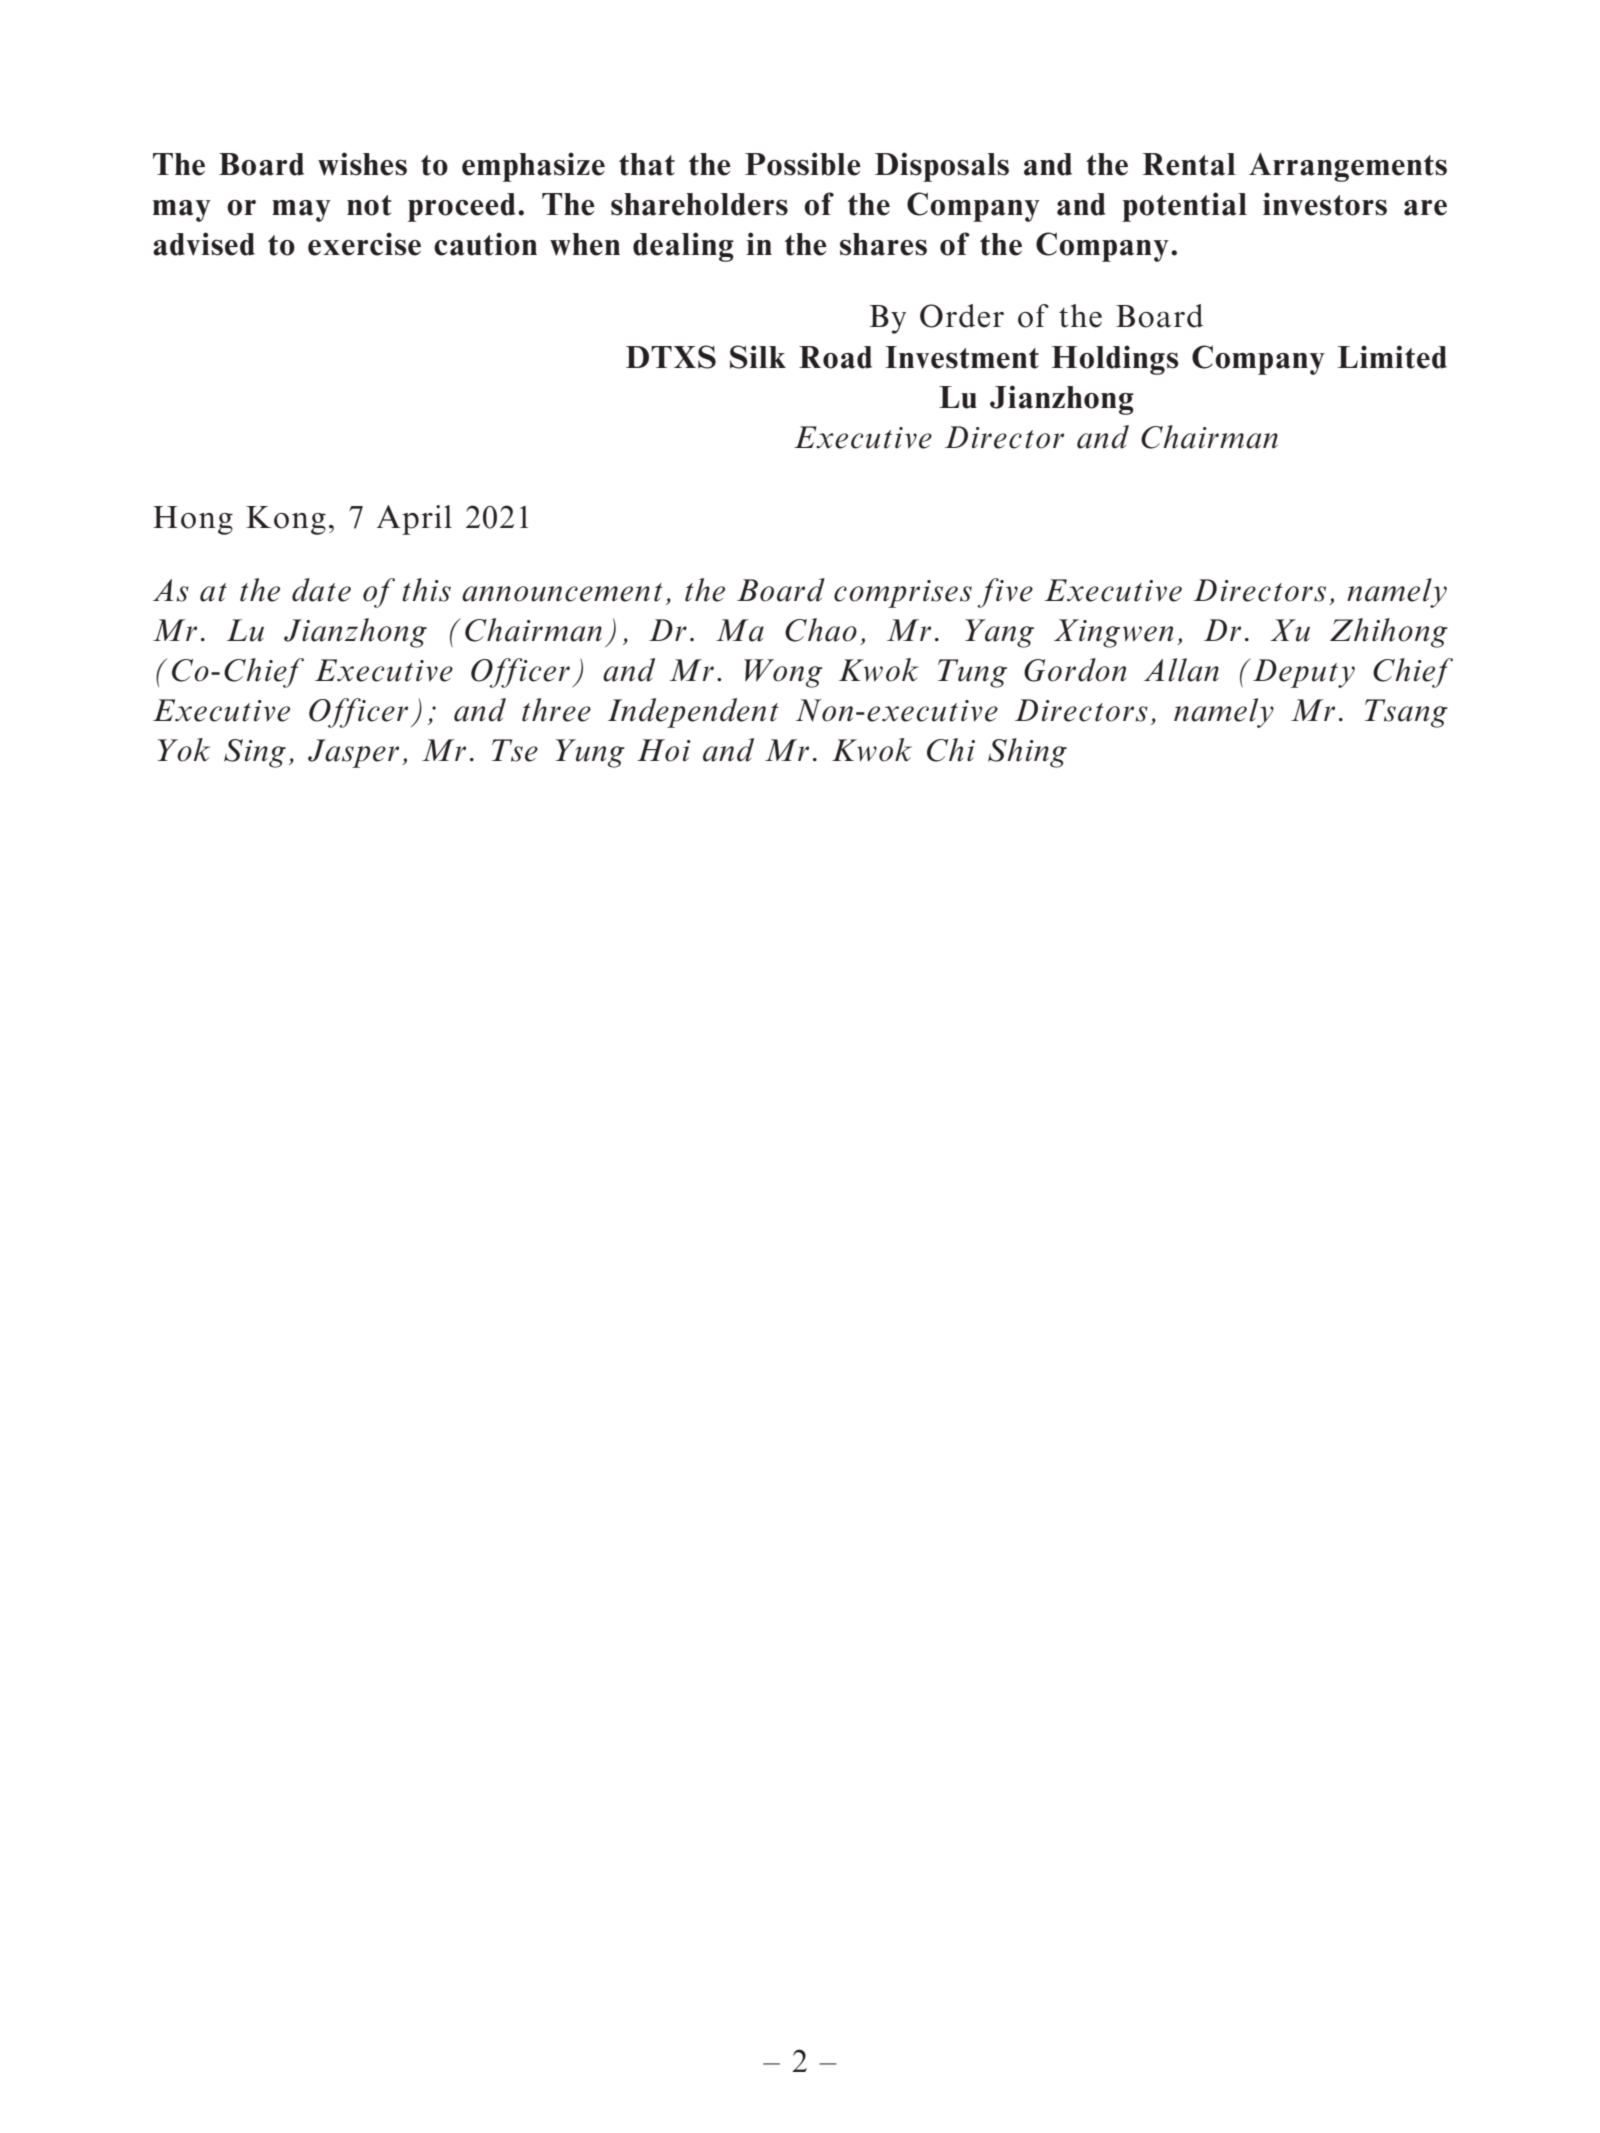 The height and width of the screenshot is (2133, 1600). What do you see at coordinates (1115, 360) in the screenshot?
I see `Holdings` at bounding box center [1115, 360].
